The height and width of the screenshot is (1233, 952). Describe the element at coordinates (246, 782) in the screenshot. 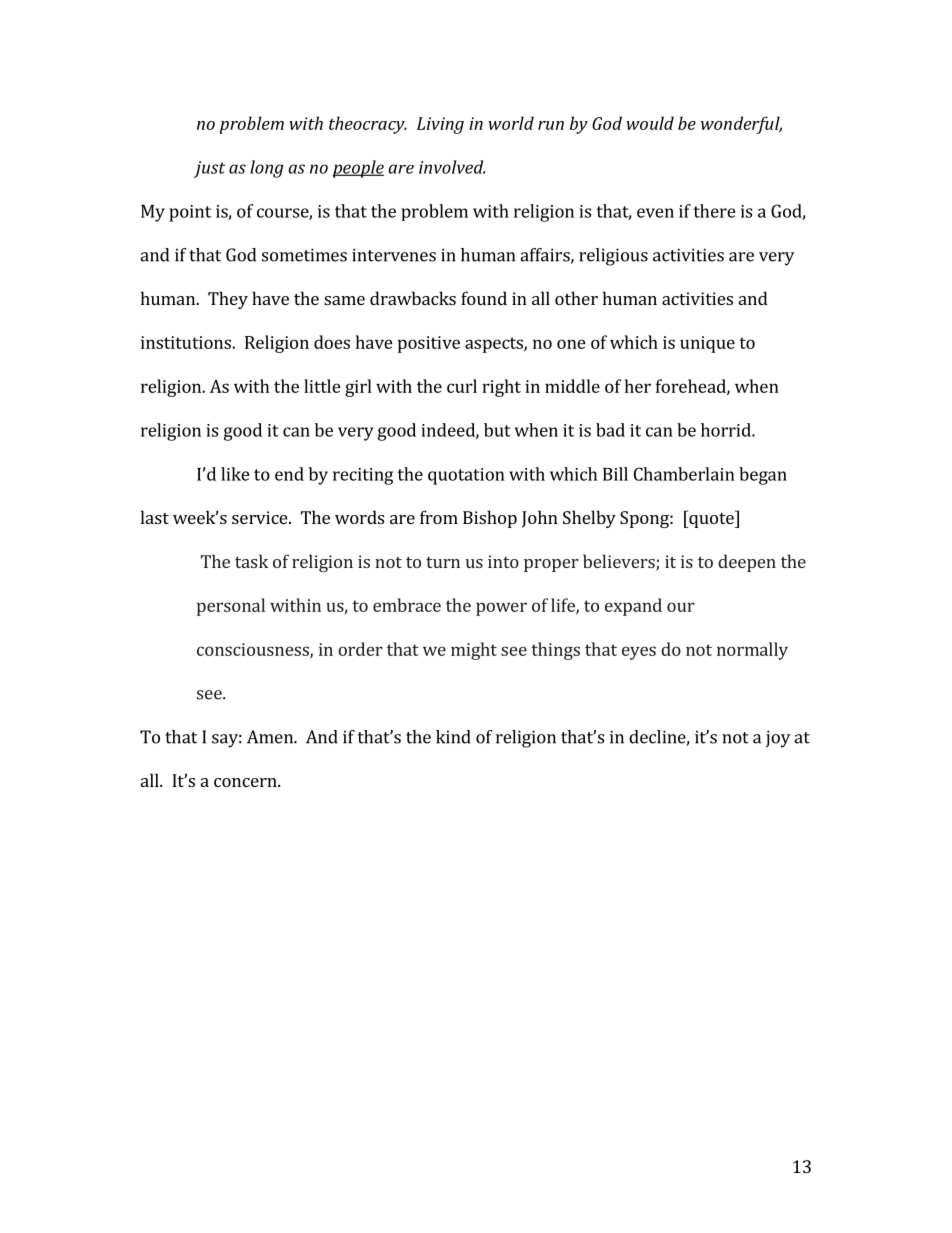

I see `concern` at that location.
